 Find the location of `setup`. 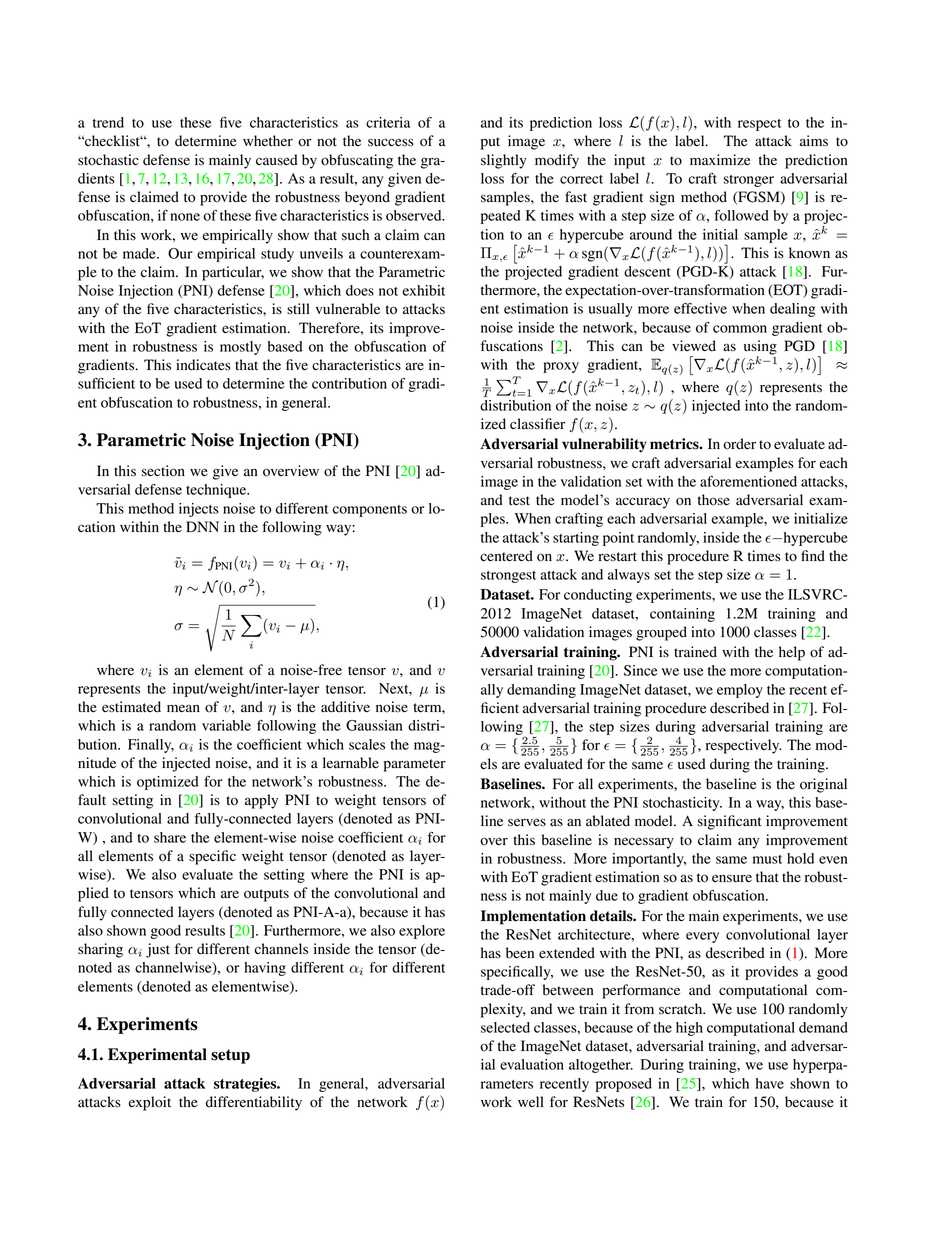

setup is located at coordinates (230, 1056).
